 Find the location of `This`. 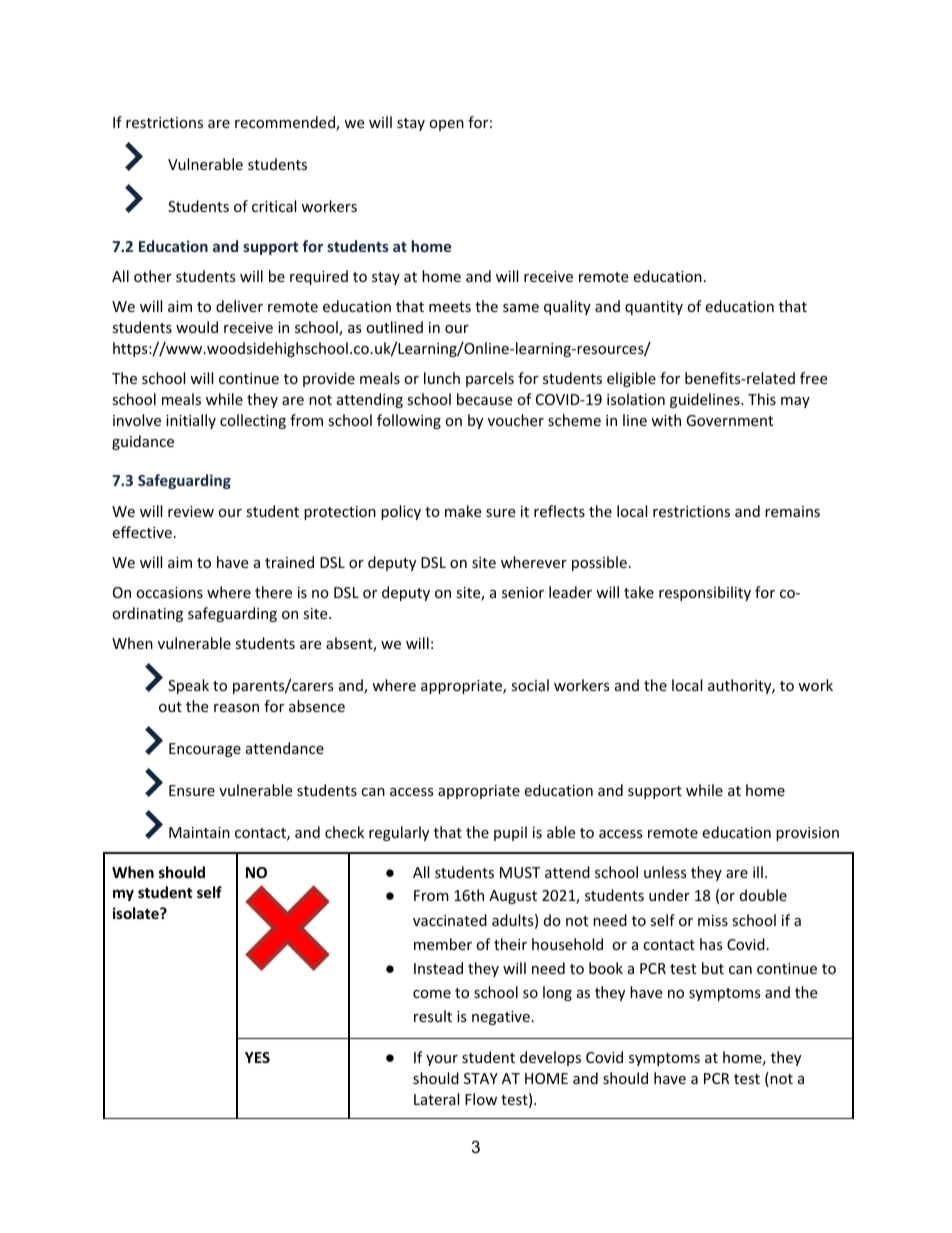

This is located at coordinates (762, 399).
